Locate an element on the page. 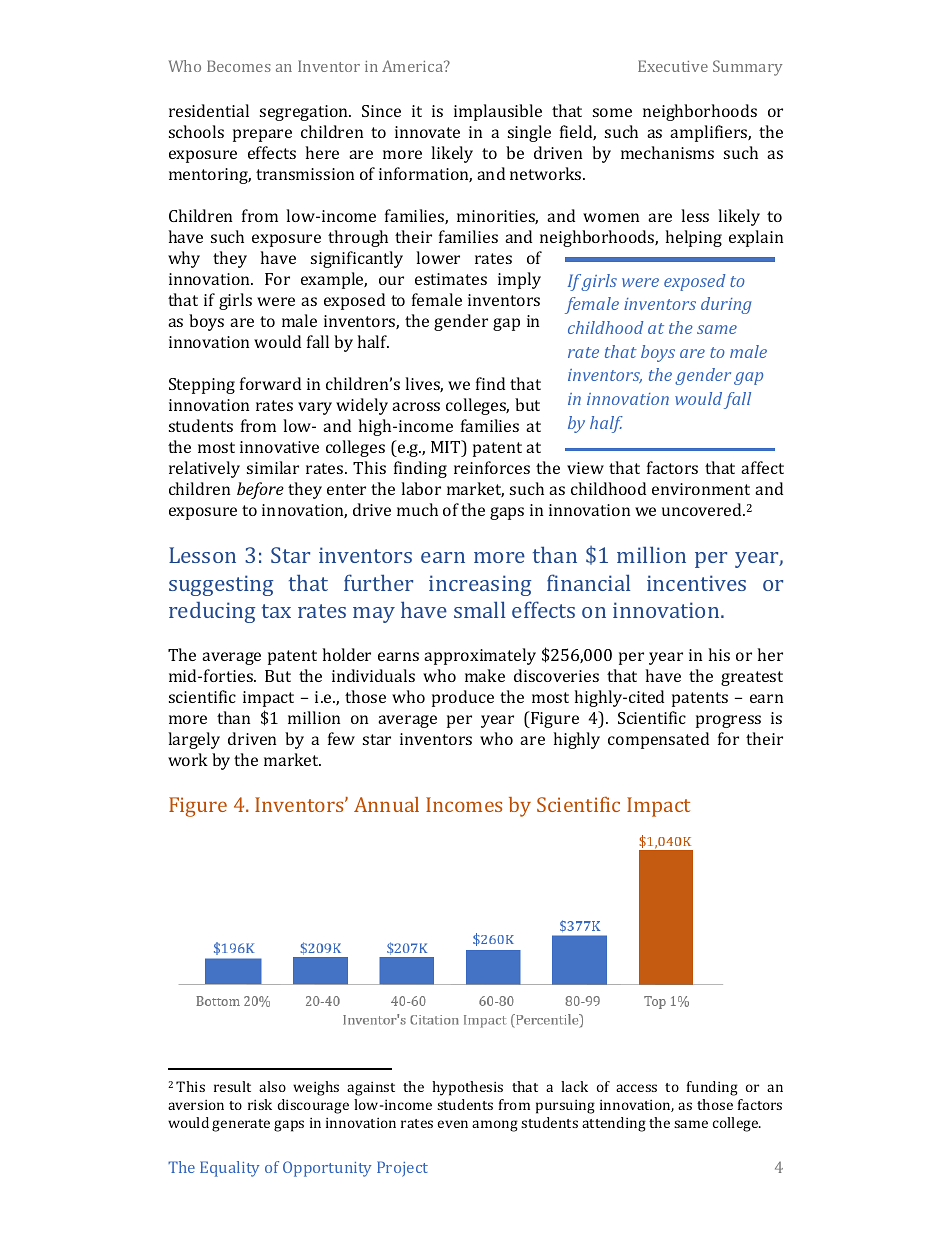 The height and width of the document is (1233, 952). Executive is located at coordinates (673, 66).
